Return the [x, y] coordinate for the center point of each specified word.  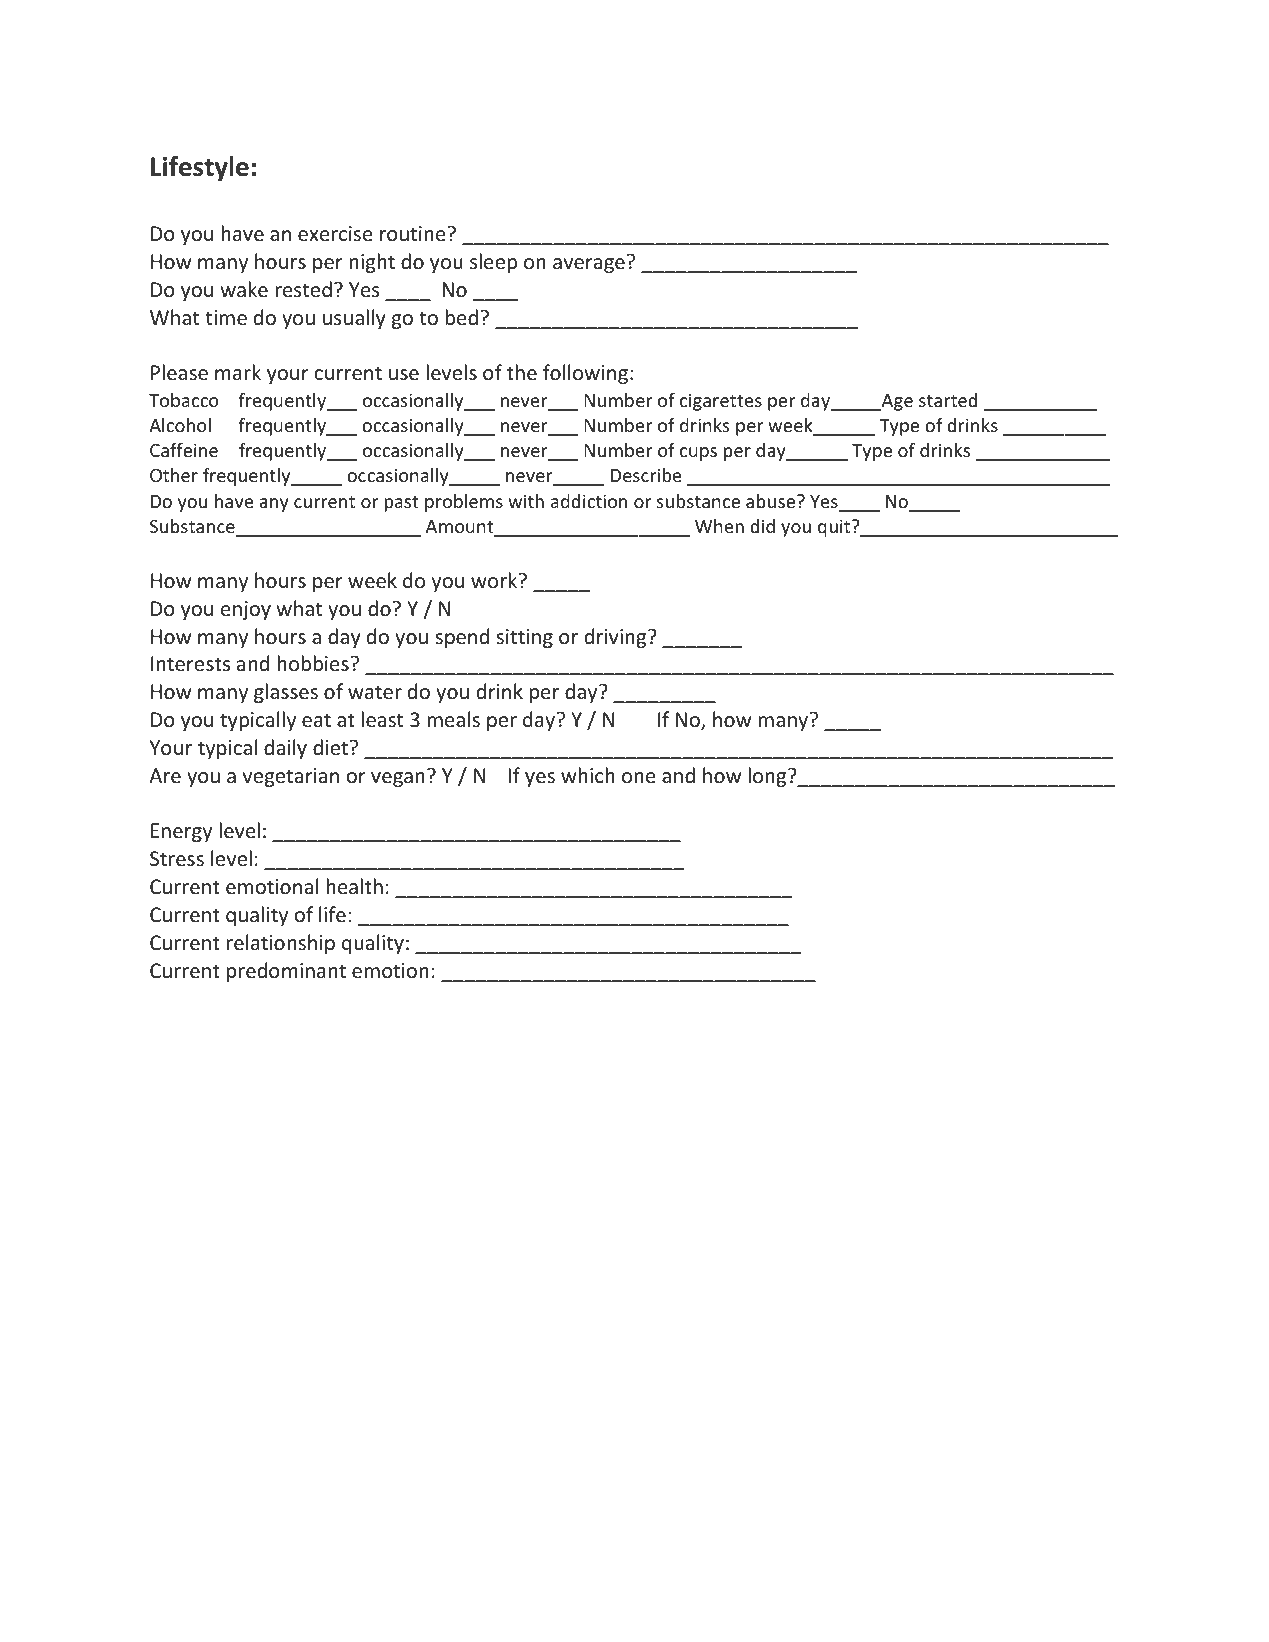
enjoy [246, 610]
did [762, 526]
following [585, 374]
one [639, 777]
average [589, 265]
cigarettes [721, 402]
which [588, 775]
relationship [281, 944]
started [948, 400]
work [495, 580]
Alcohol [180, 425]
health [354, 886]
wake [244, 289]
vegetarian [290, 777]
